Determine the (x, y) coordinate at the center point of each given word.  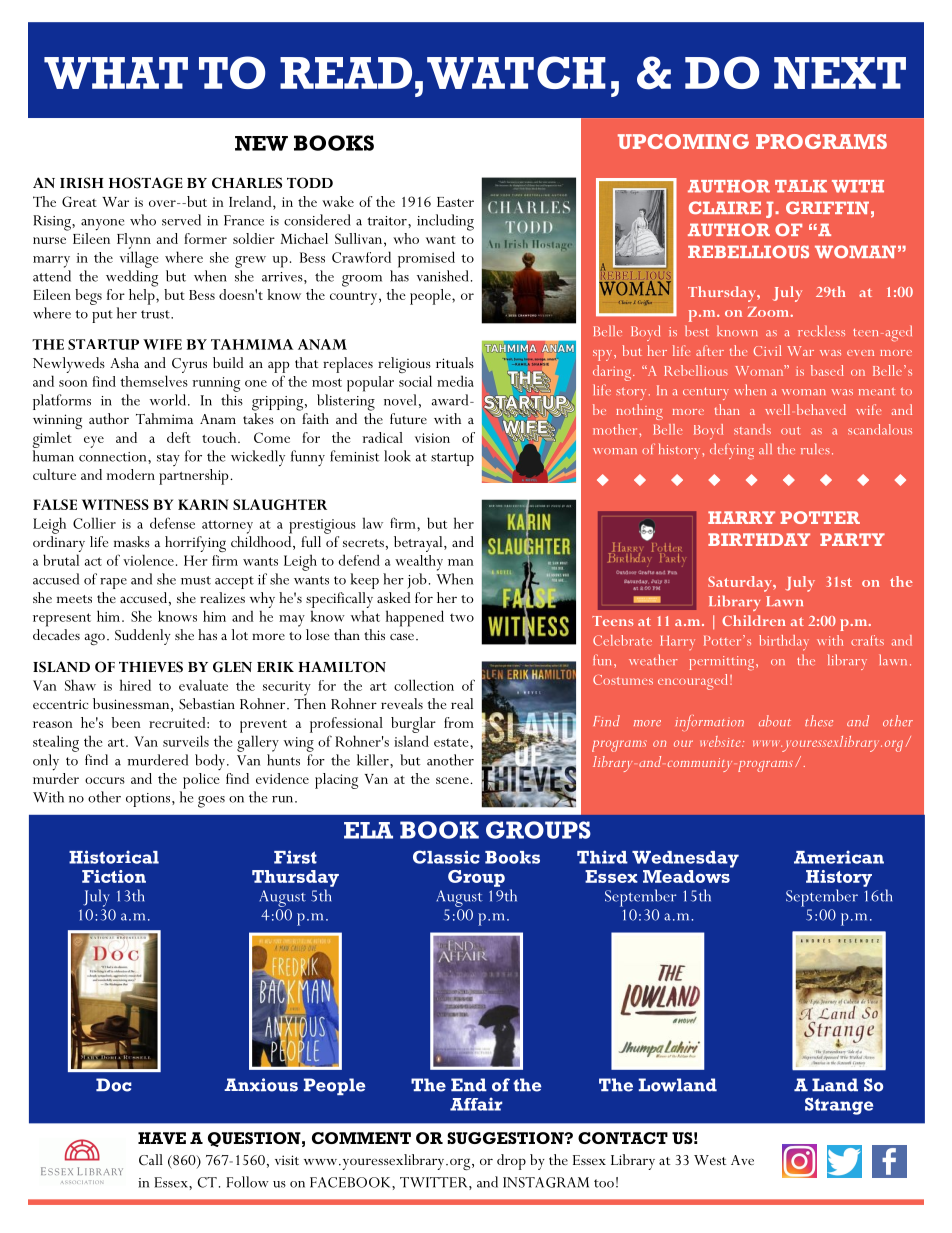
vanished (443, 276)
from (459, 722)
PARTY (852, 539)
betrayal (419, 544)
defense (172, 523)
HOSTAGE (146, 183)
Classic (446, 857)
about (775, 721)
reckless (821, 330)
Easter (455, 202)
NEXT (840, 73)
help (143, 297)
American (839, 857)
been (126, 722)
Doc (114, 1085)
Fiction (114, 876)
